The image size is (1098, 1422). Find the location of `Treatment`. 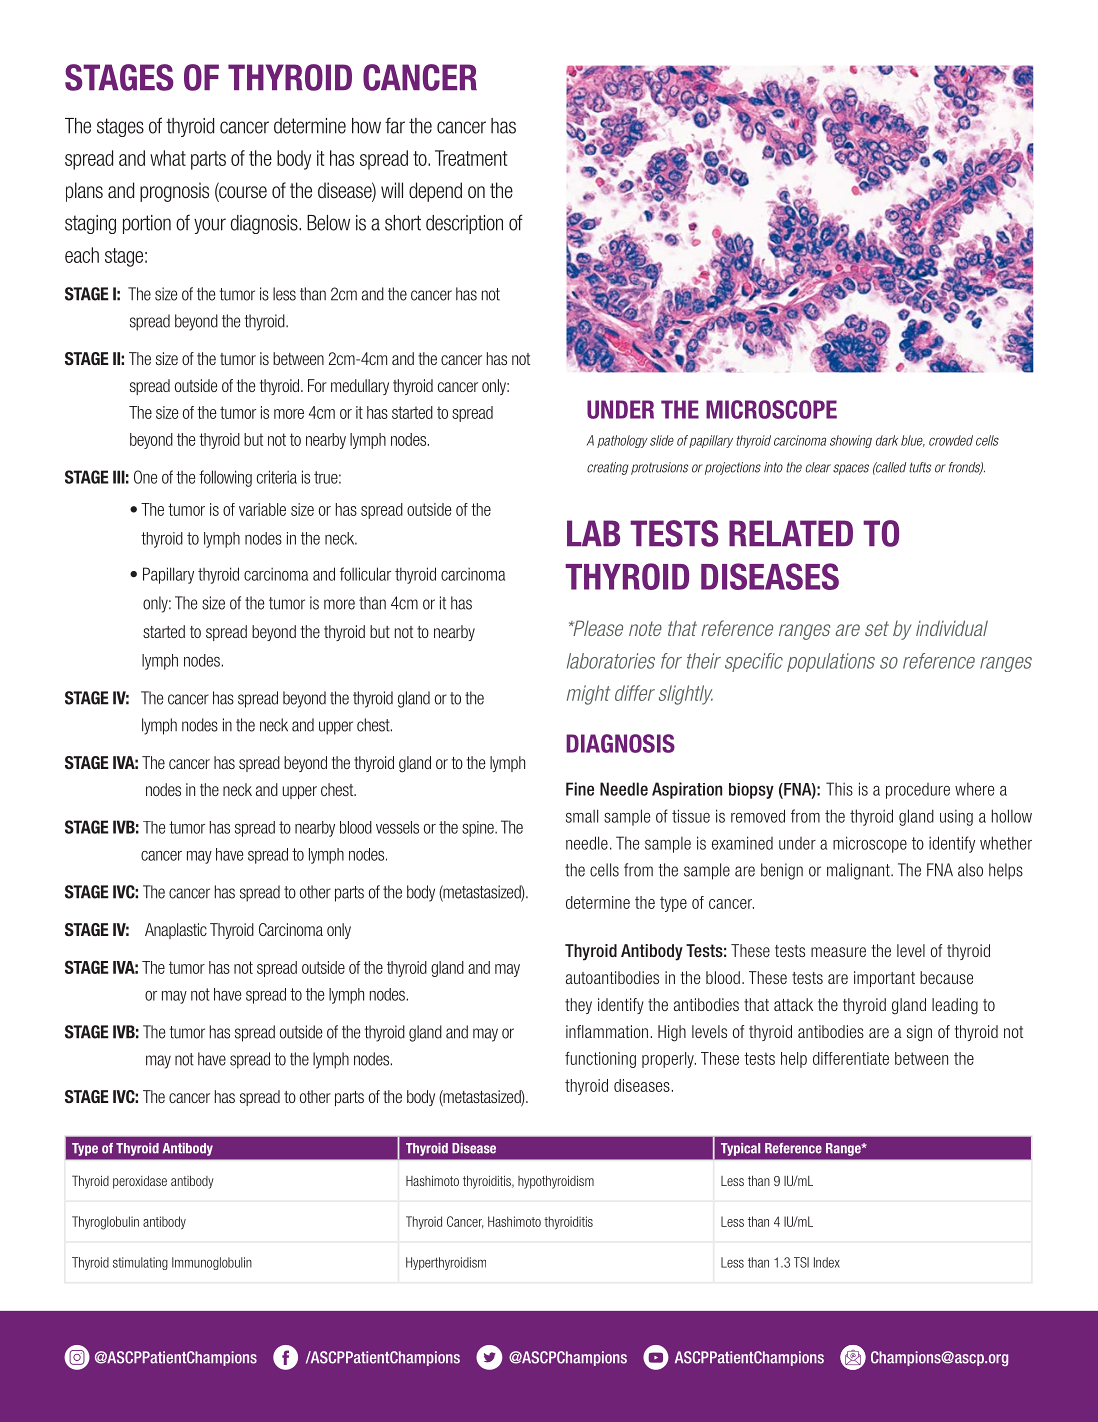

Treatment is located at coordinates (471, 158).
